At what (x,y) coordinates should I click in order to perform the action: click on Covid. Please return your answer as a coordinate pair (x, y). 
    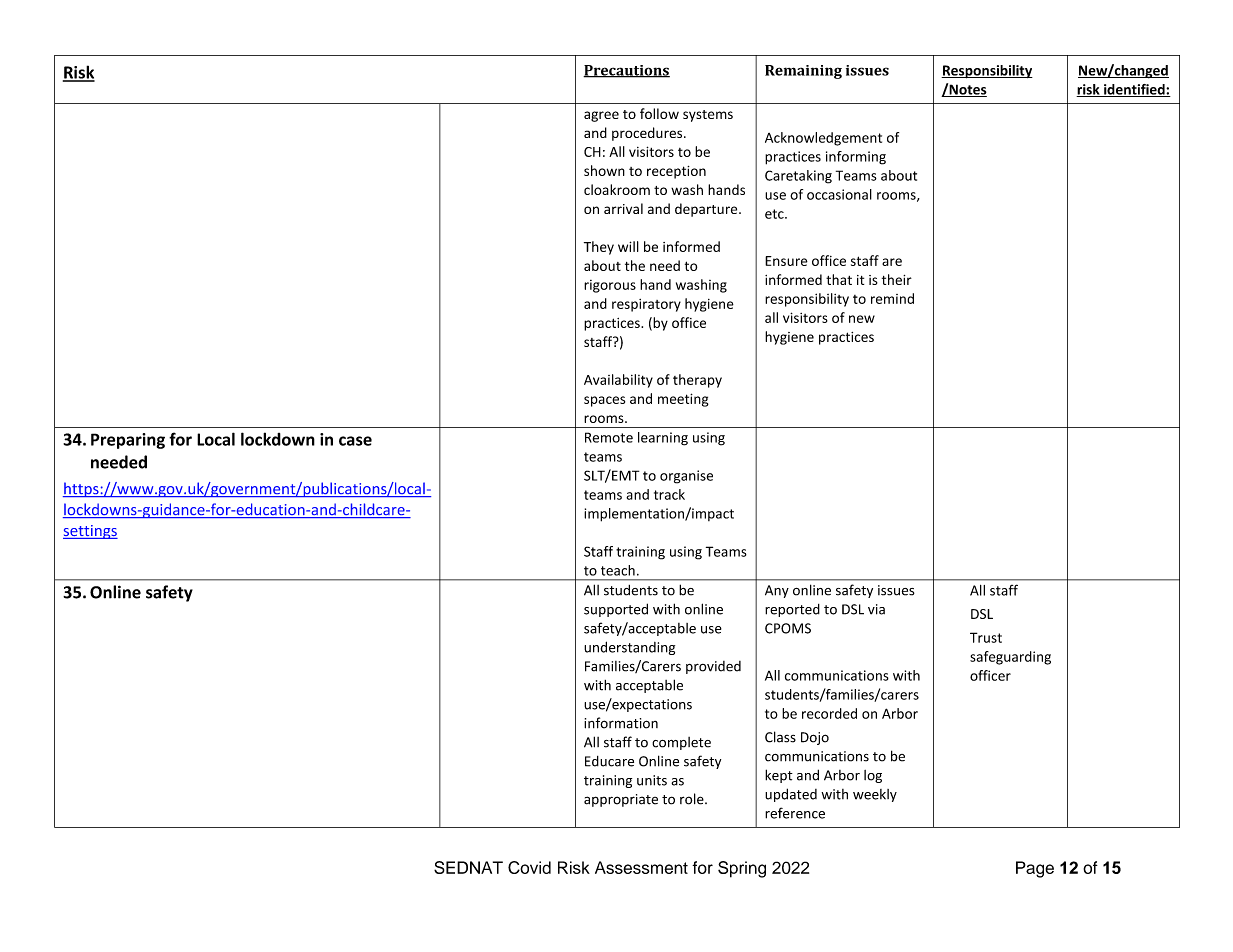
    Looking at the image, I should click on (529, 867).
